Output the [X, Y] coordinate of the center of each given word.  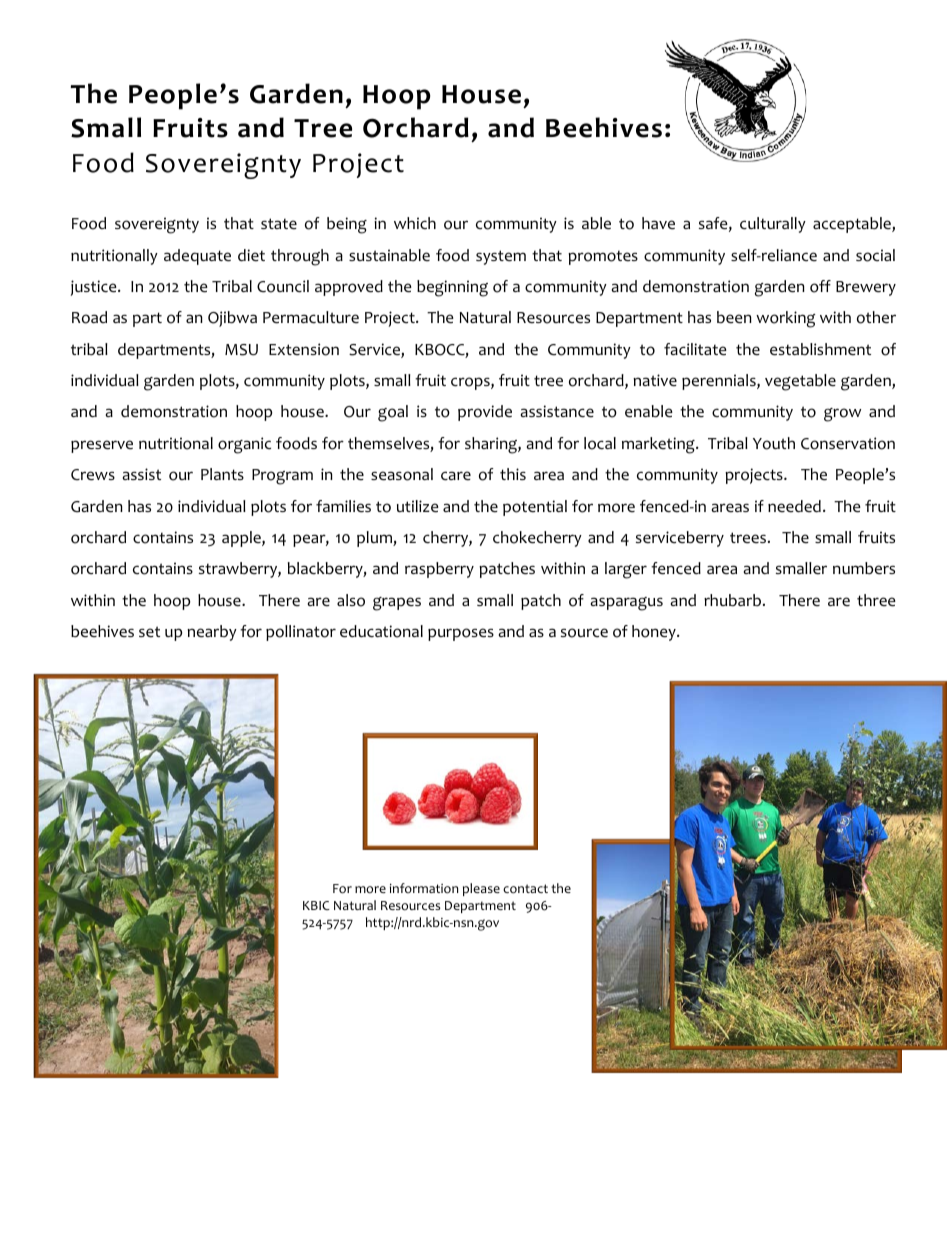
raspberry [439, 570]
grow [842, 415]
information [424, 888]
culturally [773, 225]
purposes [461, 634]
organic [244, 445]
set [149, 632]
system [501, 257]
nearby [212, 633]
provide [485, 413]
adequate [197, 257]
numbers [864, 568]
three [876, 600]
